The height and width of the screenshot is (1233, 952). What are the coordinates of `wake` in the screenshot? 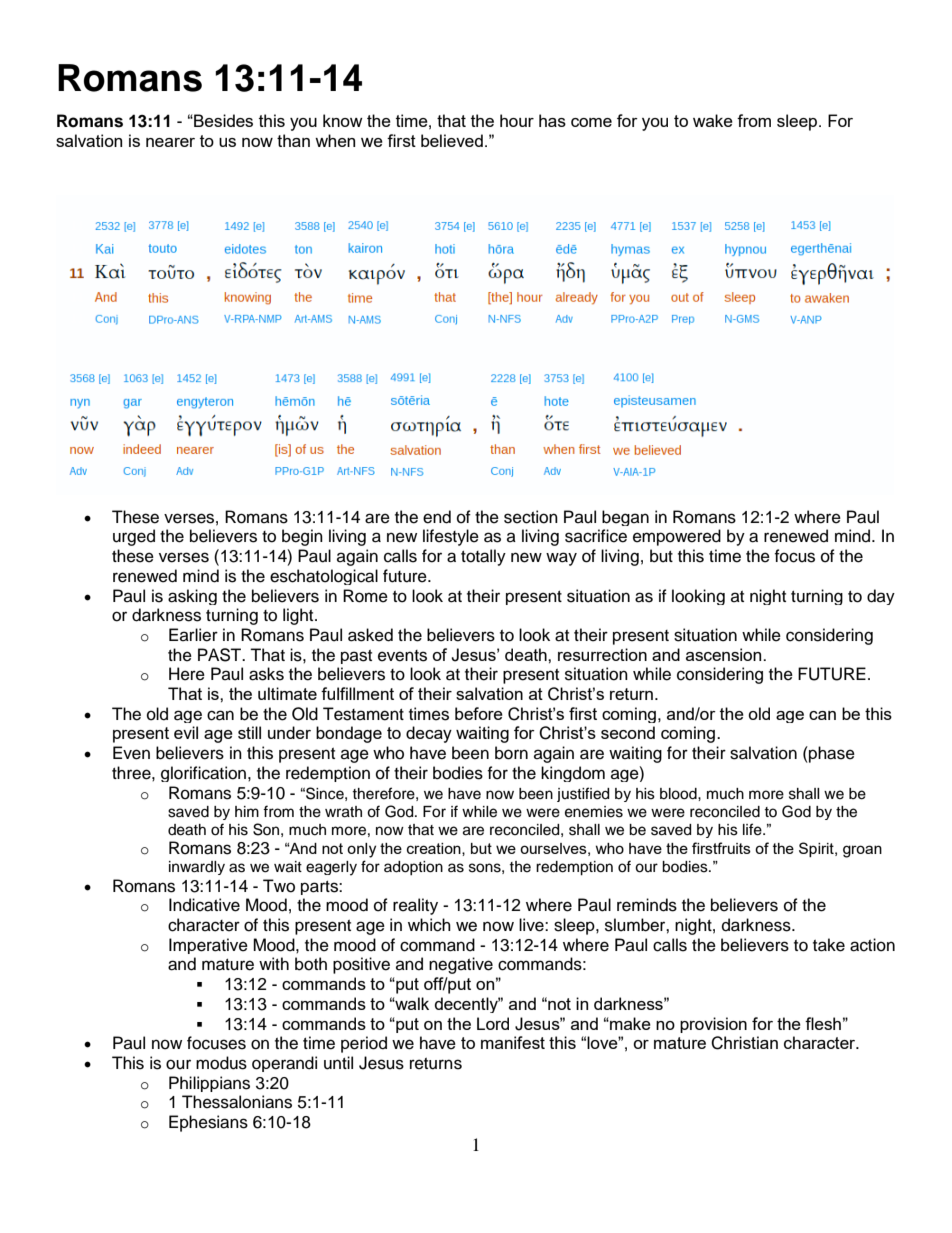 It's located at (713, 120).
